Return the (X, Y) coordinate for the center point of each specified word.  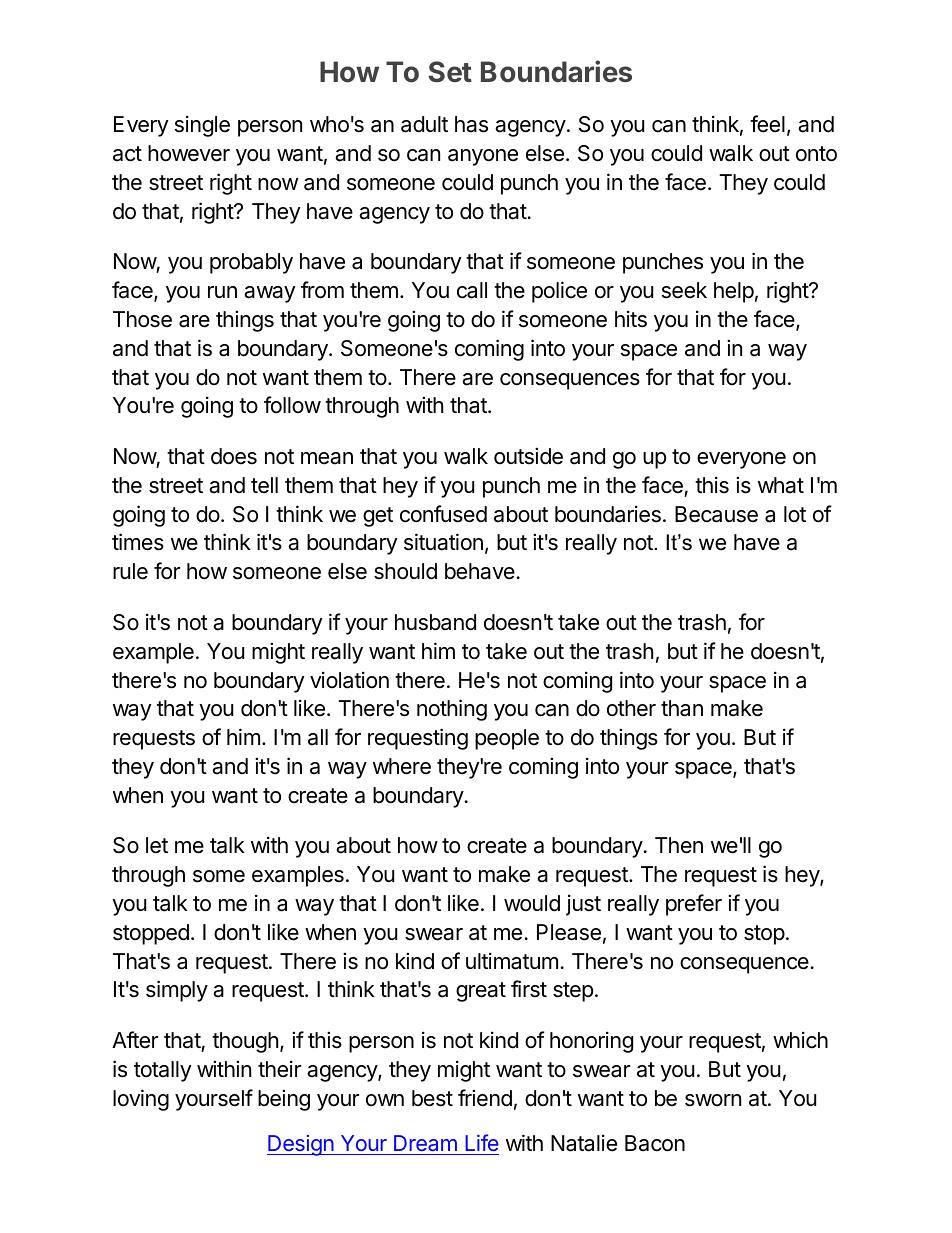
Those (142, 319)
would (532, 903)
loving (141, 1100)
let (157, 845)
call (472, 290)
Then (679, 845)
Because (716, 514)
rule (130, 571)
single (202, 126)
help (734, 292)
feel (767, 124)
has (471, 124)
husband (435, 622)
